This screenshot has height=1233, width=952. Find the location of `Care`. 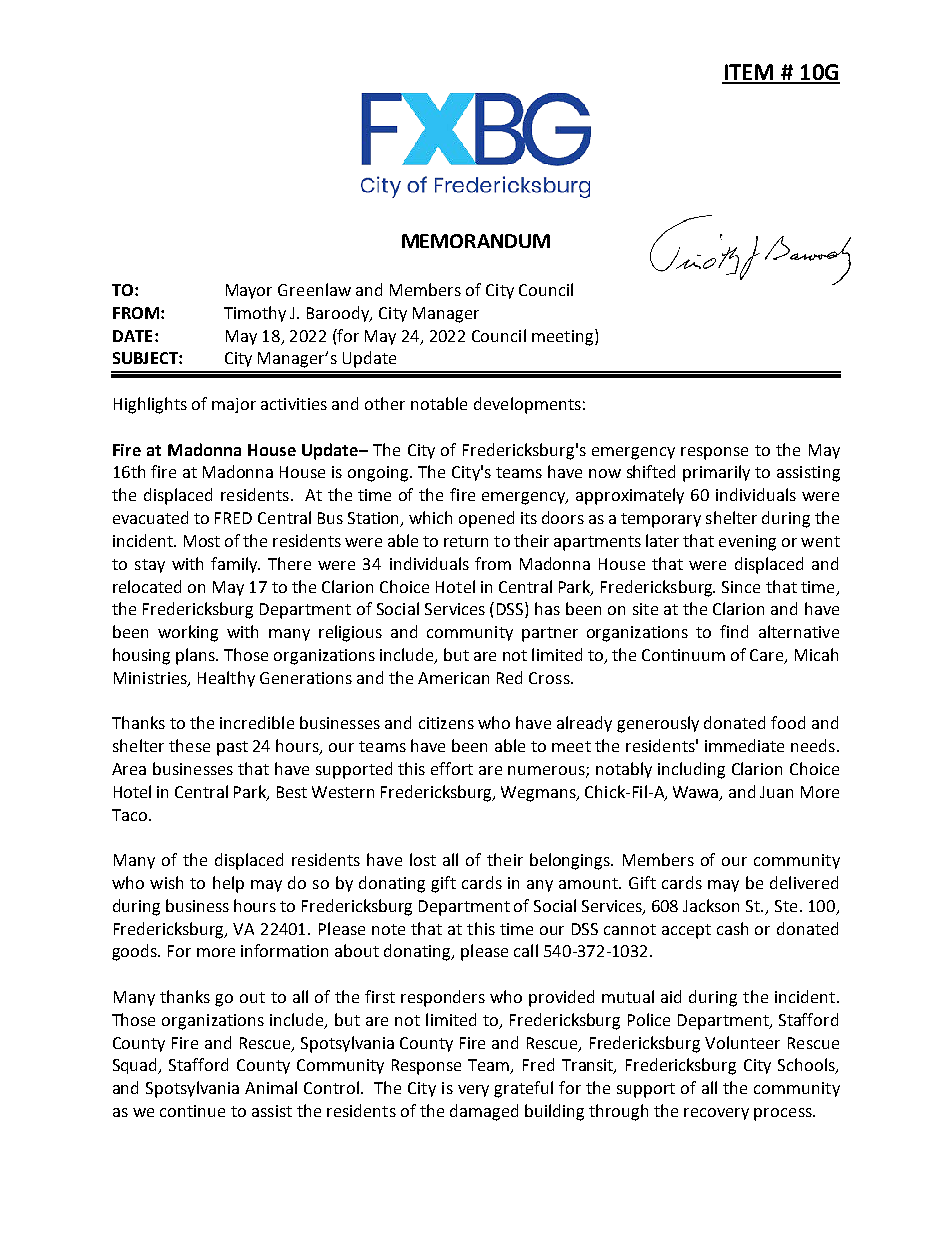

Care is located at coordinates (768, 656).
